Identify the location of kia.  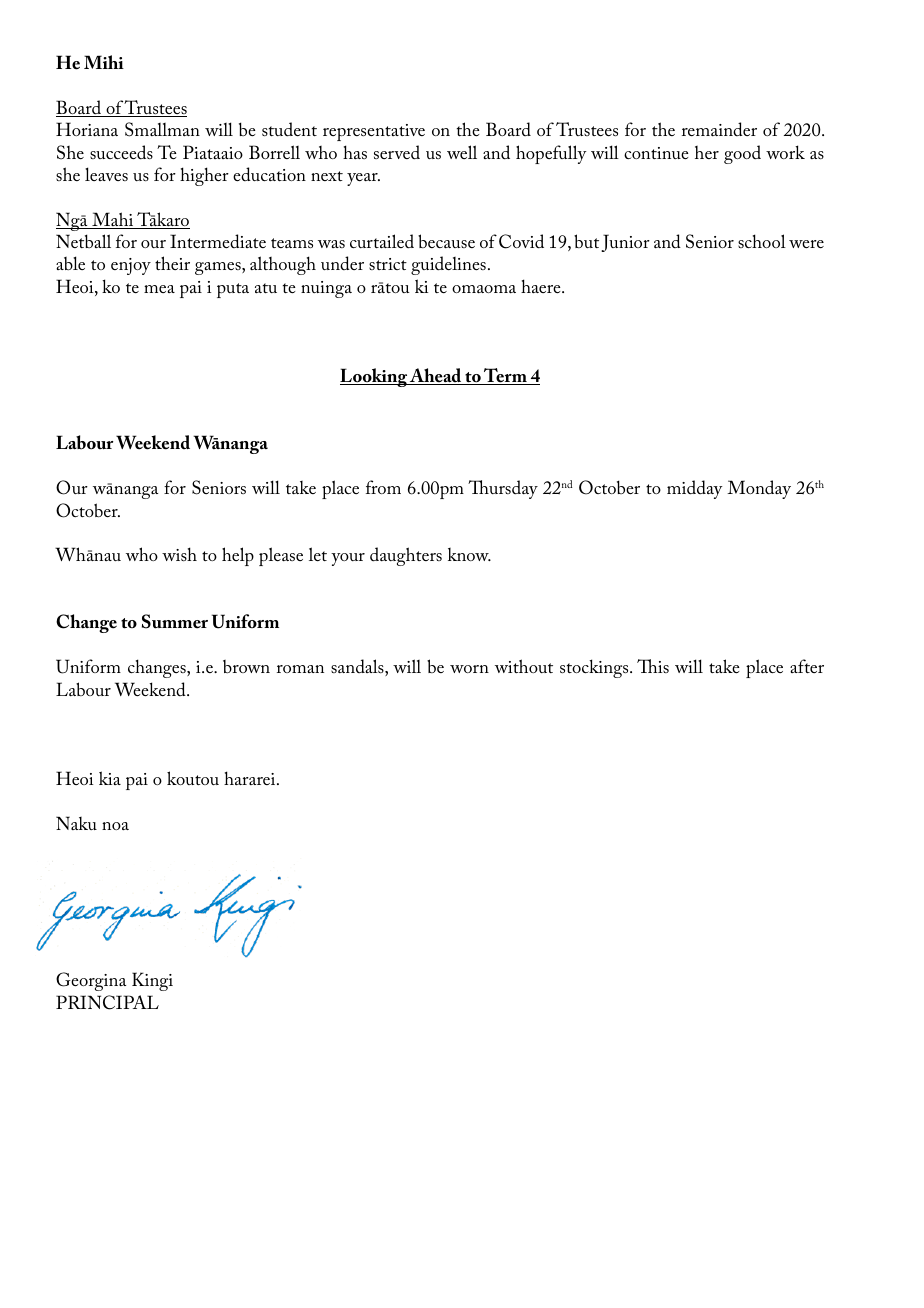
(110, 778).
